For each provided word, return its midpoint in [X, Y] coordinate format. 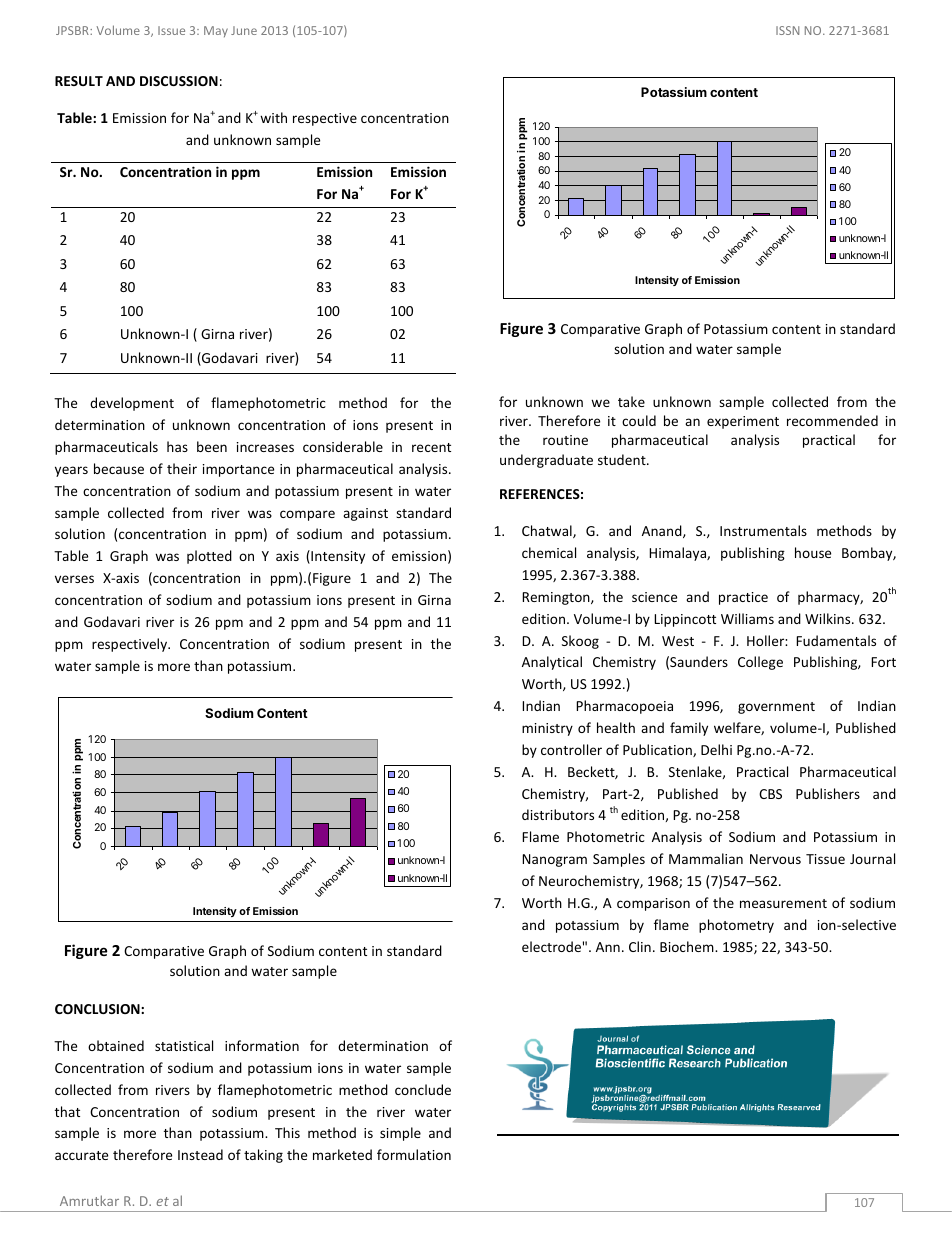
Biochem [688, 946]
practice [743, 598]
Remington [557, 598]
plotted [209, 557]
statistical [184, 1045]
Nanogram [554, 860]
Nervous [775, 859]
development [132, 404]
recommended [832, 420]
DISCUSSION [179, 81]
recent [431, 447]
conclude [423, 1089]
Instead [200, 1154]
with [273, 117]
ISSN [787, 30]
